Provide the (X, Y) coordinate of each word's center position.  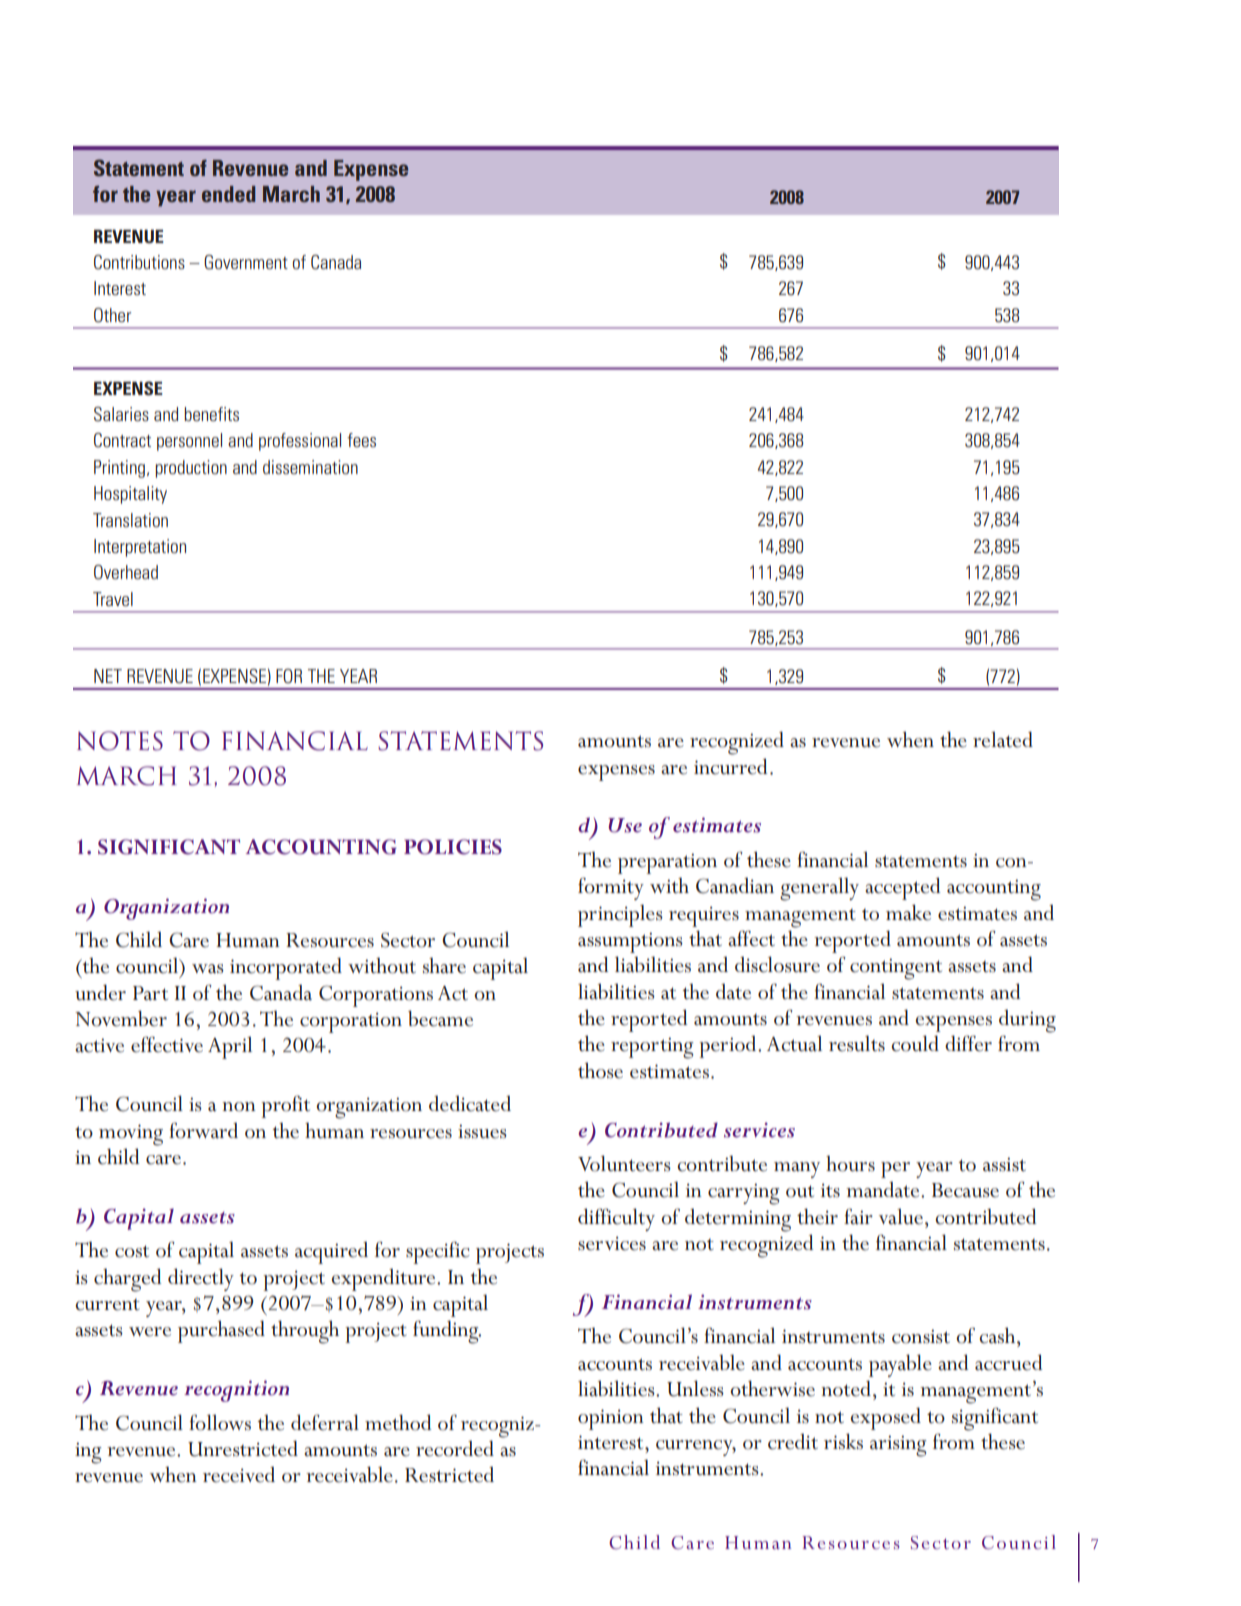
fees (361, 440)
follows (220, 1422)
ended (228, 194)
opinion (611, 1419)
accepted (902, 888)
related (1003, 739)
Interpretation (140, 548)
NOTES (120, 741)
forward (203, 1130)
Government (246, 262)
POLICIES (453, 847)
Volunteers (624, 1163)
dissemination (310, 467)
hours (850, 1163)
